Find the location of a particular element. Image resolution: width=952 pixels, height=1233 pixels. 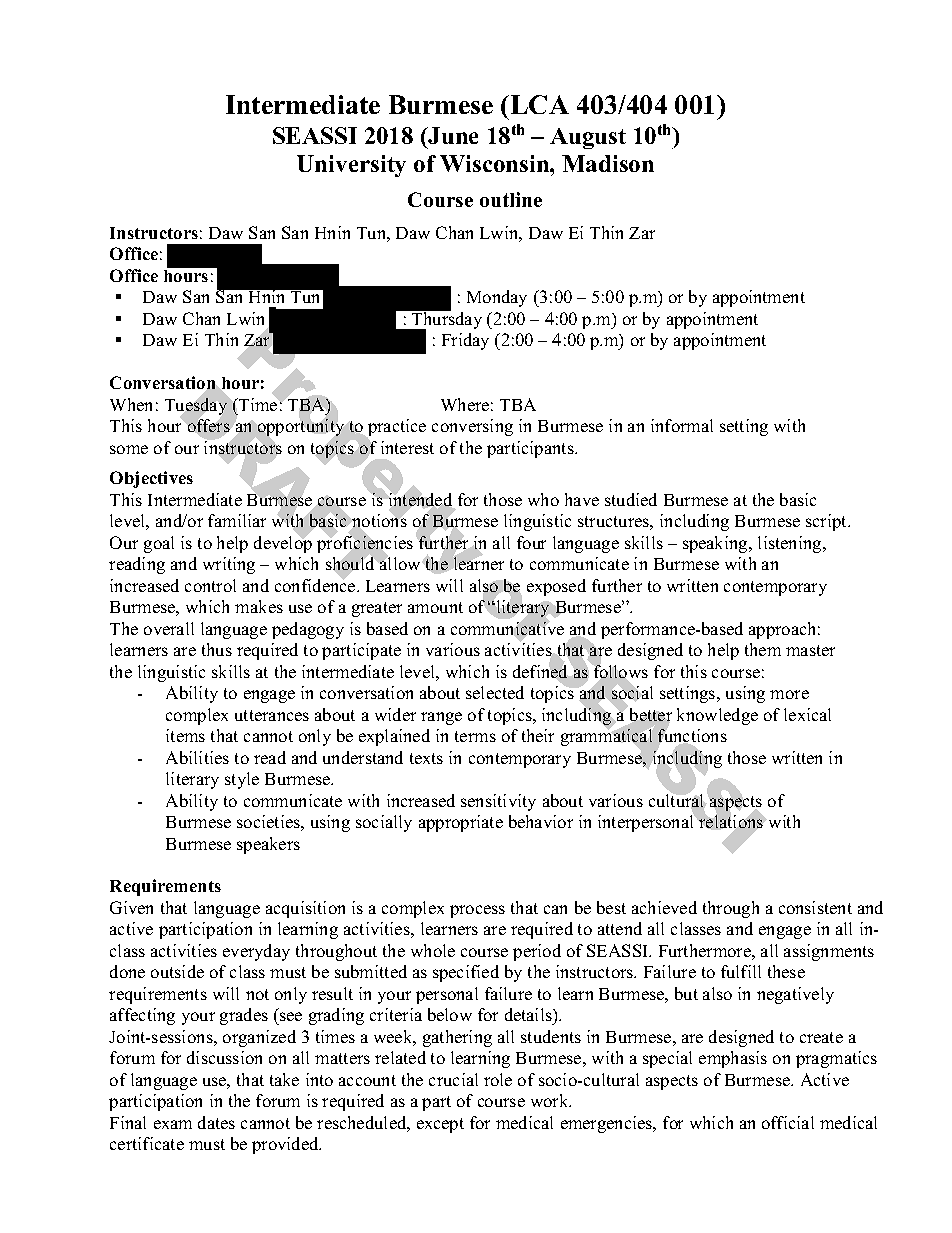

except is located at coordinates (440, 1125).
